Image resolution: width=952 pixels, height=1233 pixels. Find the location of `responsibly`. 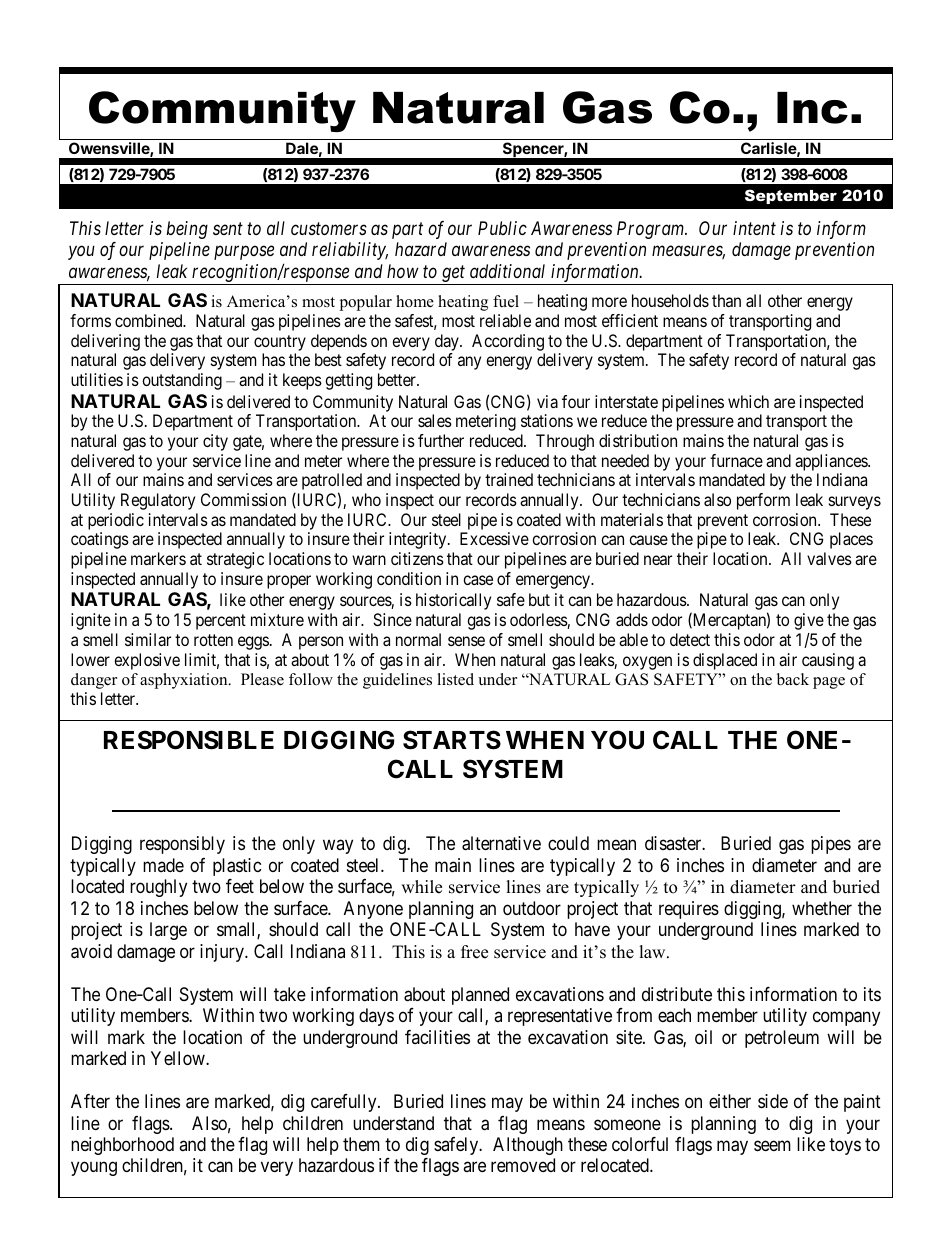

responsibly is located at coordinates (182, 845).
